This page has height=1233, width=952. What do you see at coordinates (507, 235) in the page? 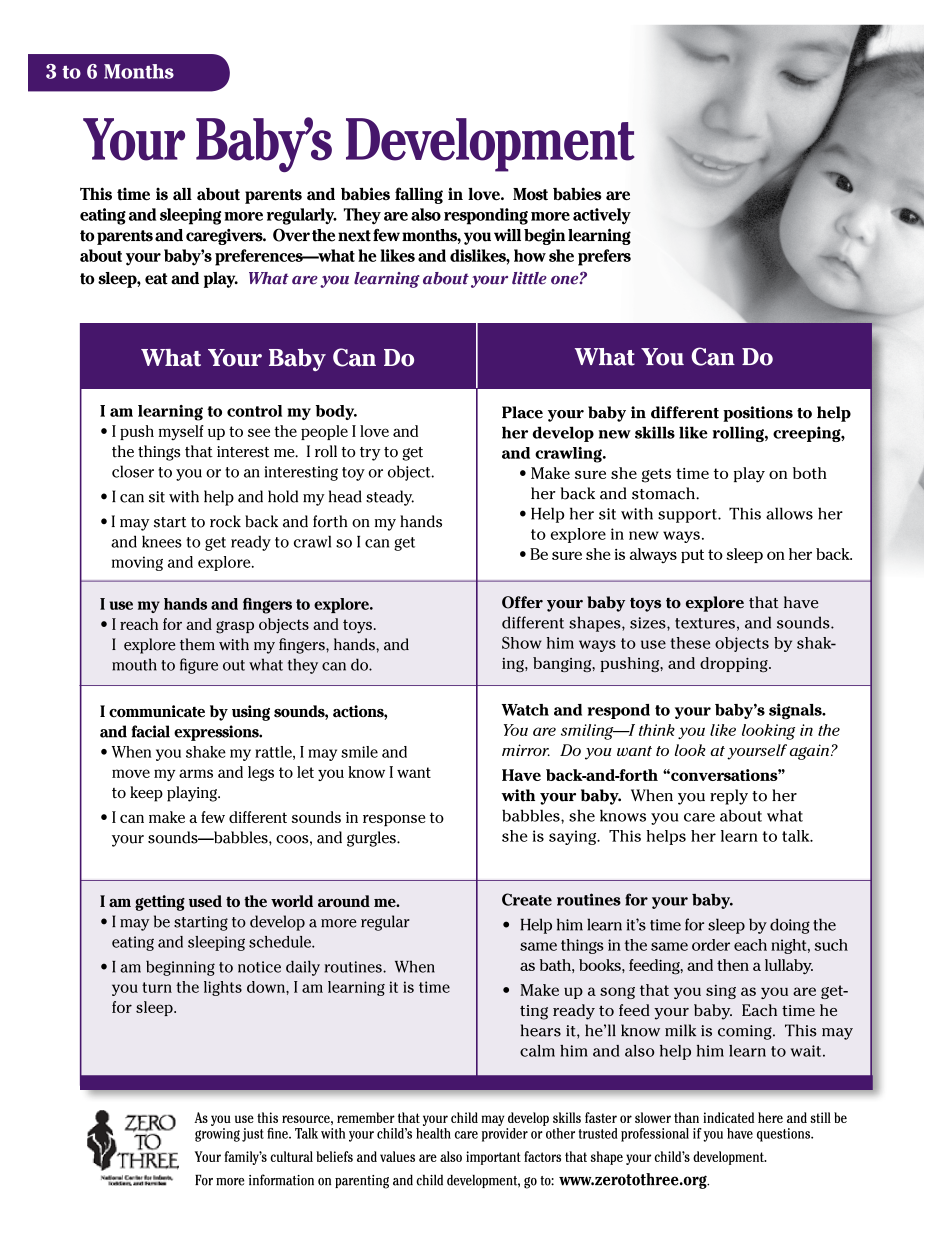
I see `will` at bounding box center [507, 235].
